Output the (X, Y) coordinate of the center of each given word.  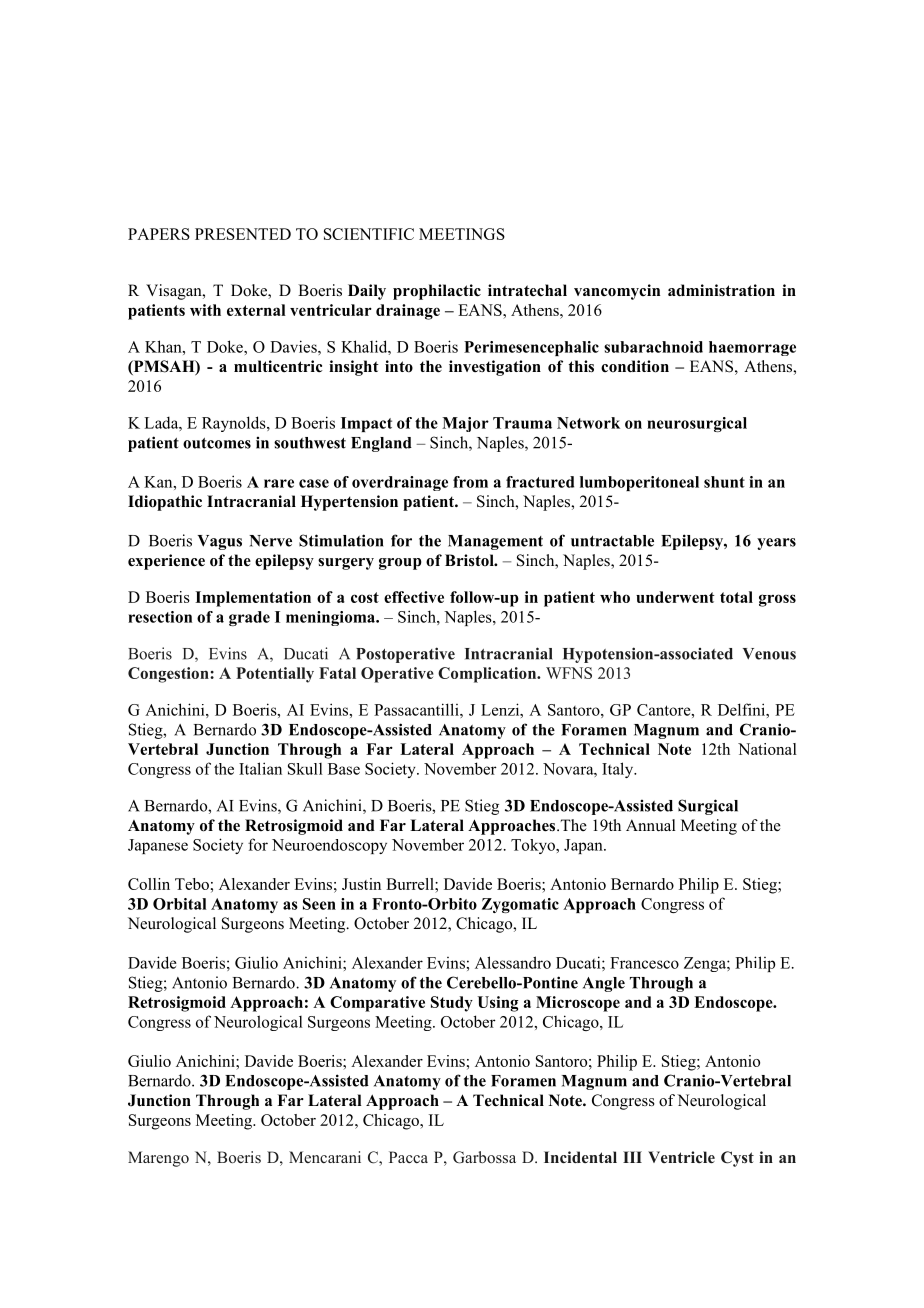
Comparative (377, 1004)
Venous (769, 654)
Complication (488, 675)
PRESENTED (243, 234)
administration (721, 290)
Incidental (580, 1157)
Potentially (275, 675)
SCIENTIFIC (369, 234)
